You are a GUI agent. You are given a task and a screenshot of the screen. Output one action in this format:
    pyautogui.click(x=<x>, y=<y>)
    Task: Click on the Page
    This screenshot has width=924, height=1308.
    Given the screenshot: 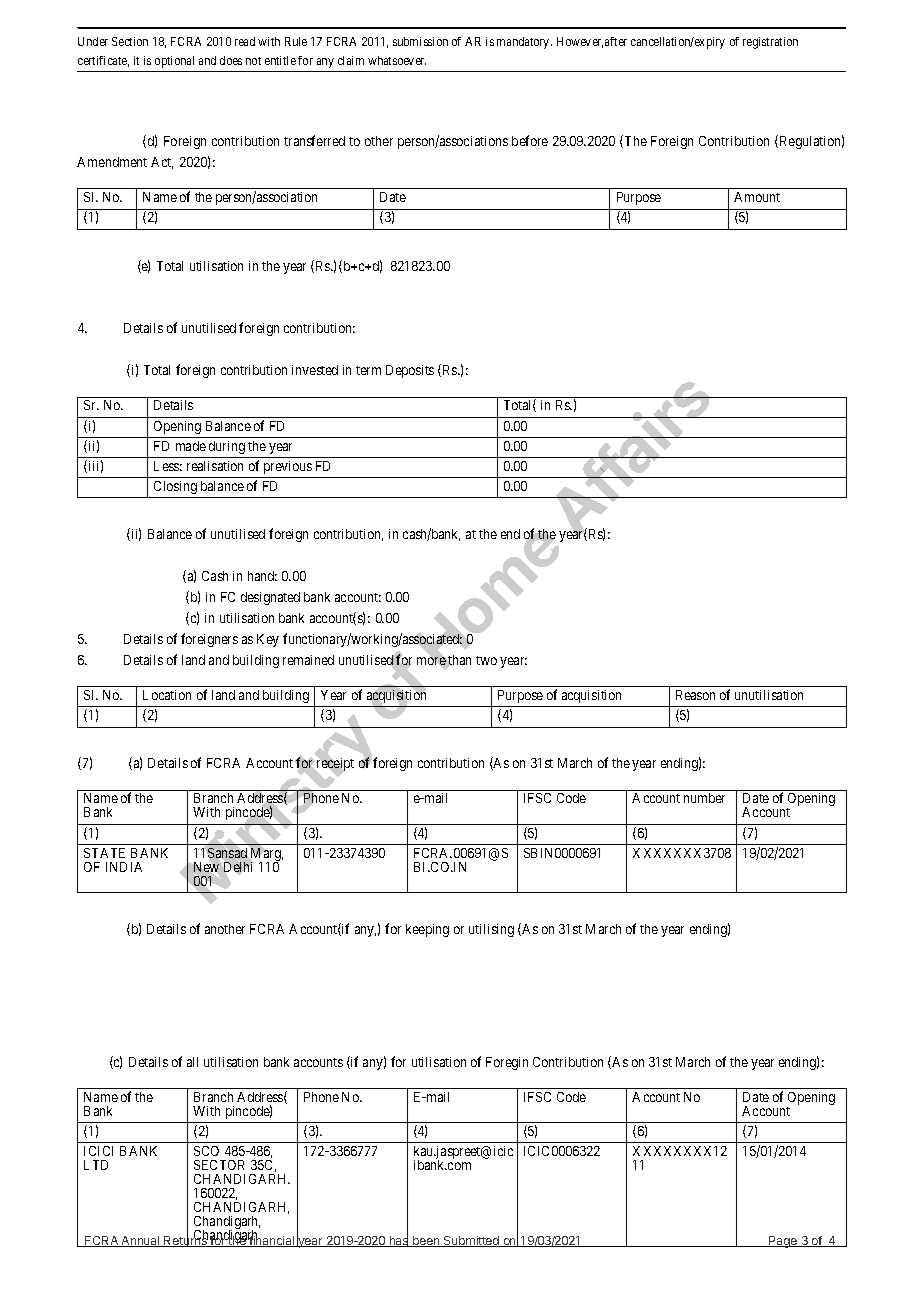 What is the action you would take?
    pyautogui.click(x=783, y=1242)
